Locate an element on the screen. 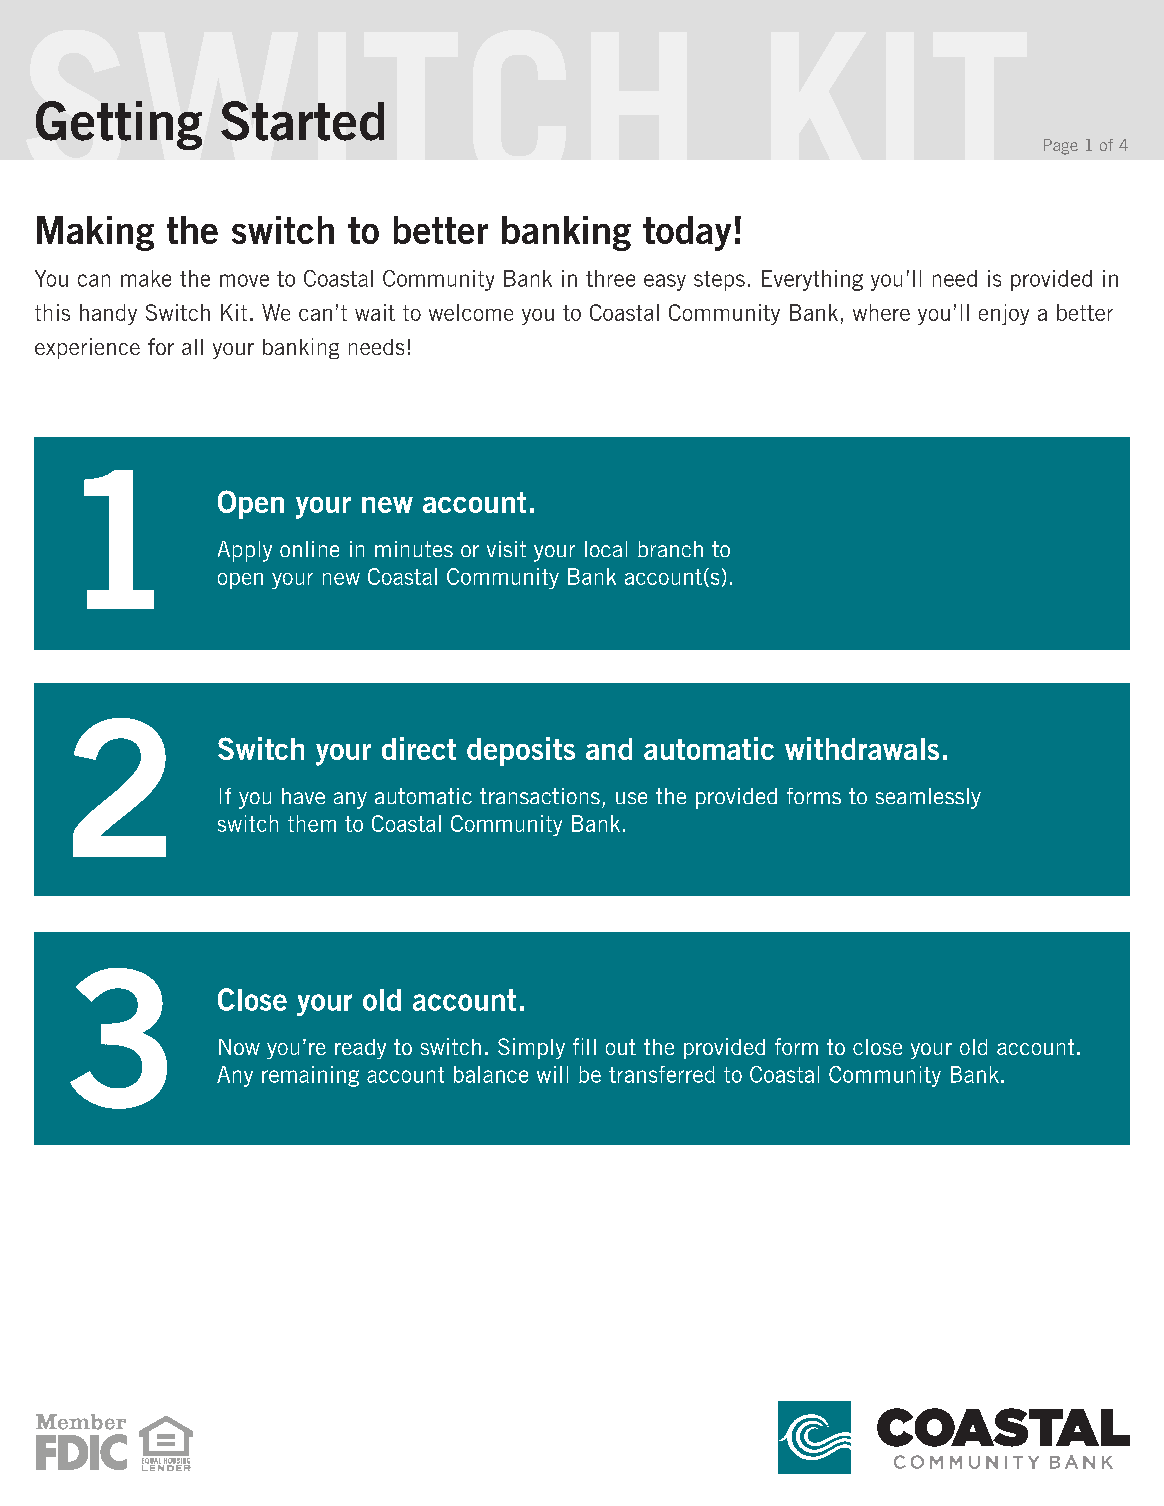  Apply is located at coordinates (245, 551).
